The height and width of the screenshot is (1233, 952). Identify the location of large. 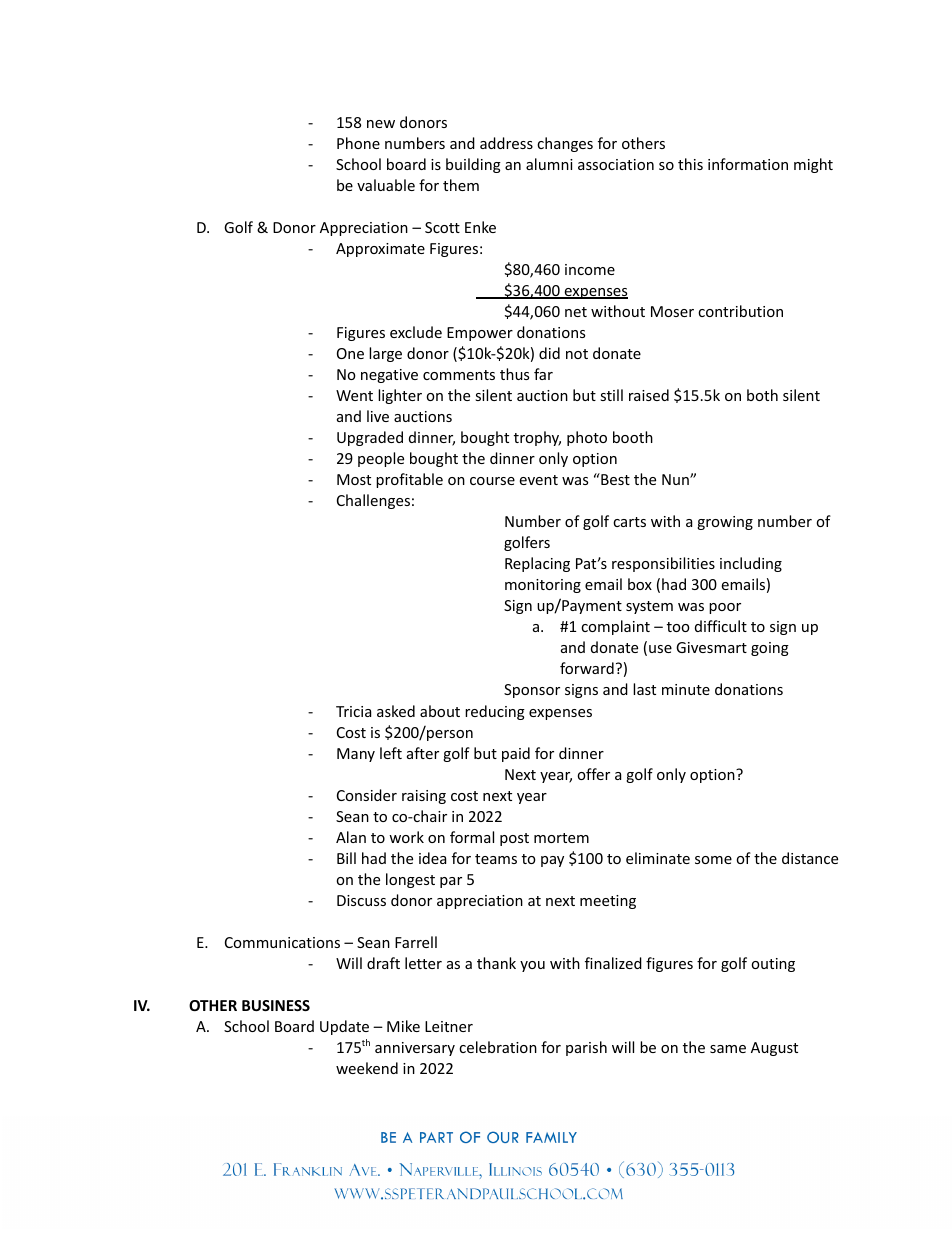
(385, 354).
